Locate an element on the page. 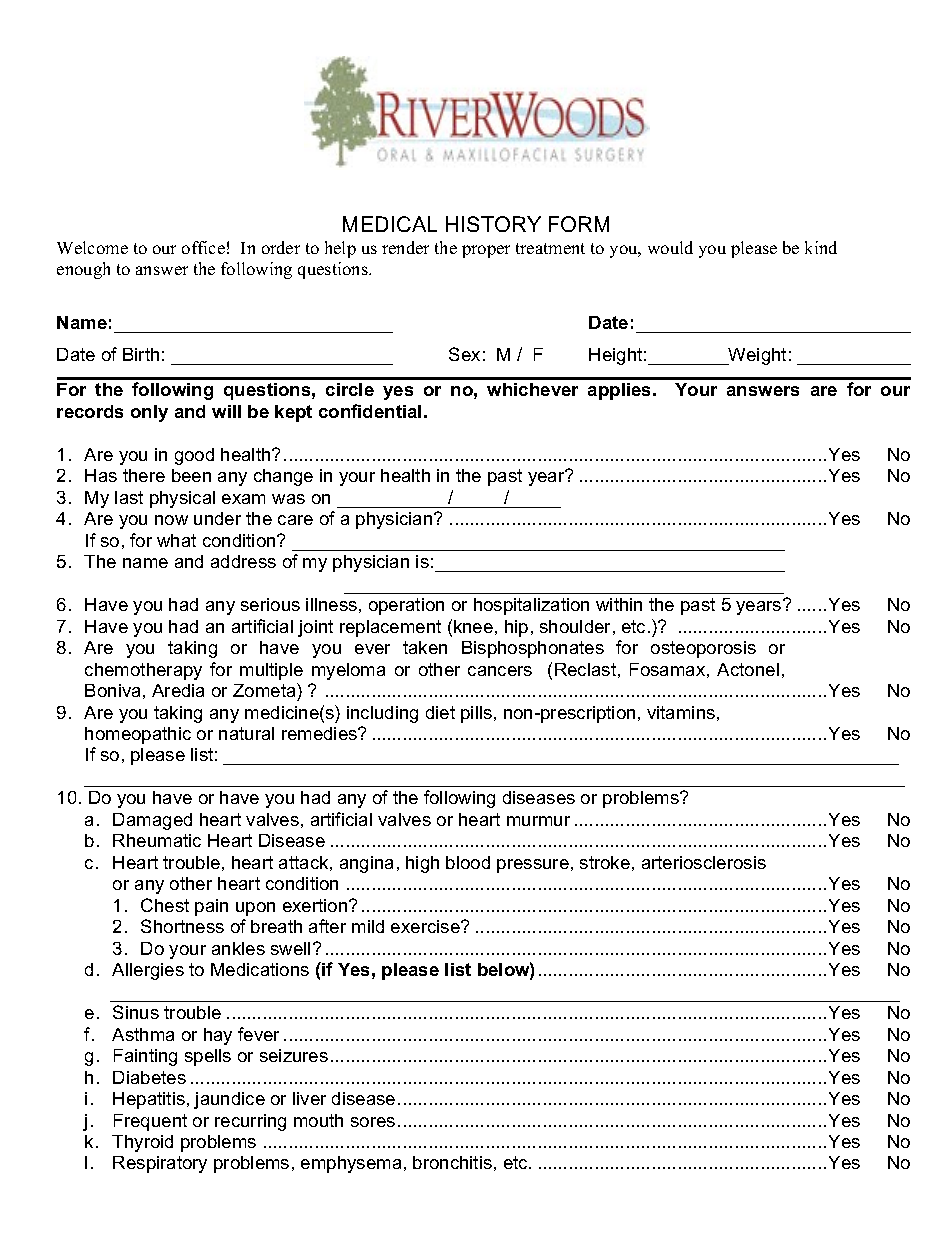 The width and height of the page is (952, 1233). Frequent is located at coordinates (150, 1122).
